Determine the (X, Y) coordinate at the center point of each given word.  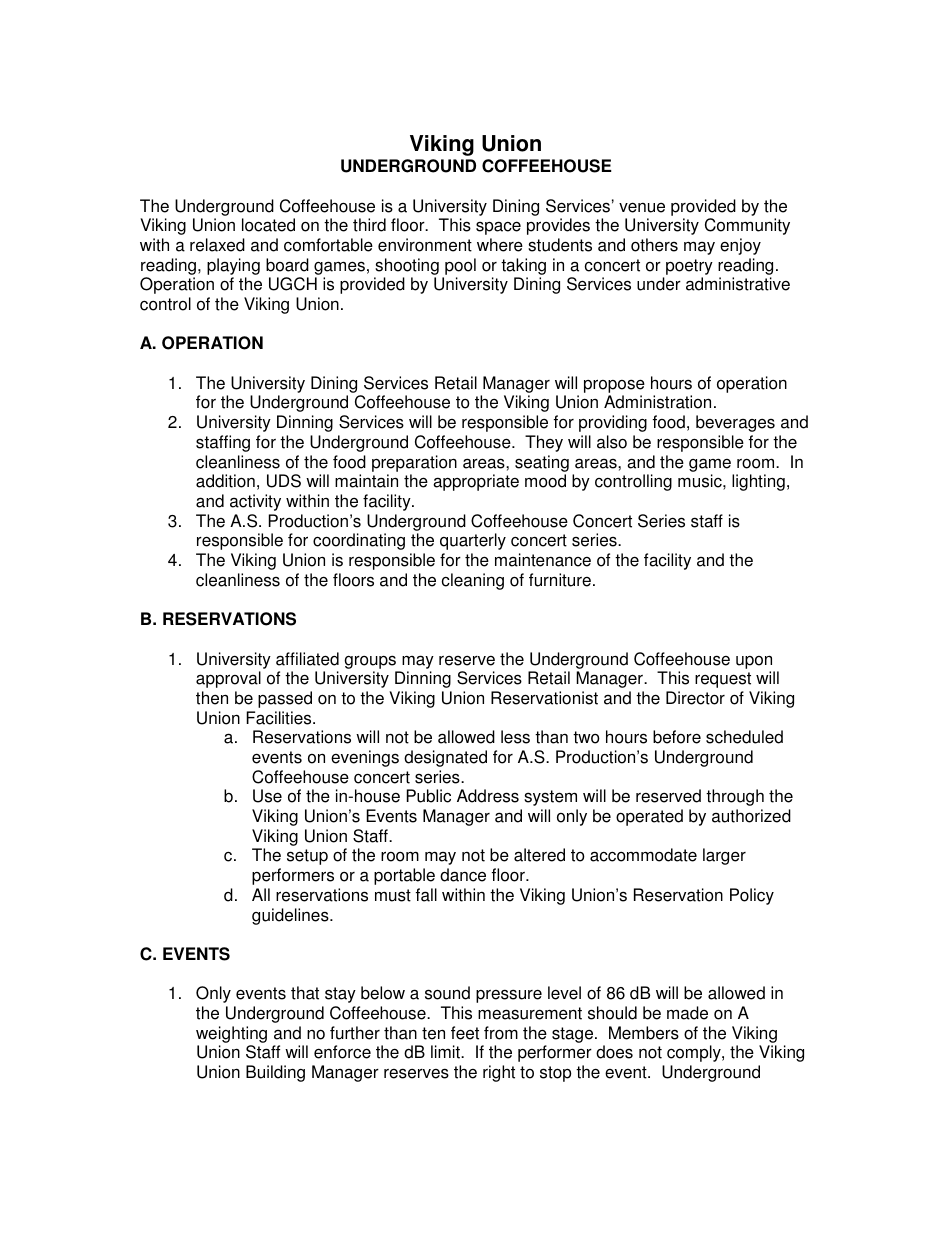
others (654, 245)
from (501, 1033)
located (268, 225)
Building (275, 1073)
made (687, 1013)
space (498, 228)
